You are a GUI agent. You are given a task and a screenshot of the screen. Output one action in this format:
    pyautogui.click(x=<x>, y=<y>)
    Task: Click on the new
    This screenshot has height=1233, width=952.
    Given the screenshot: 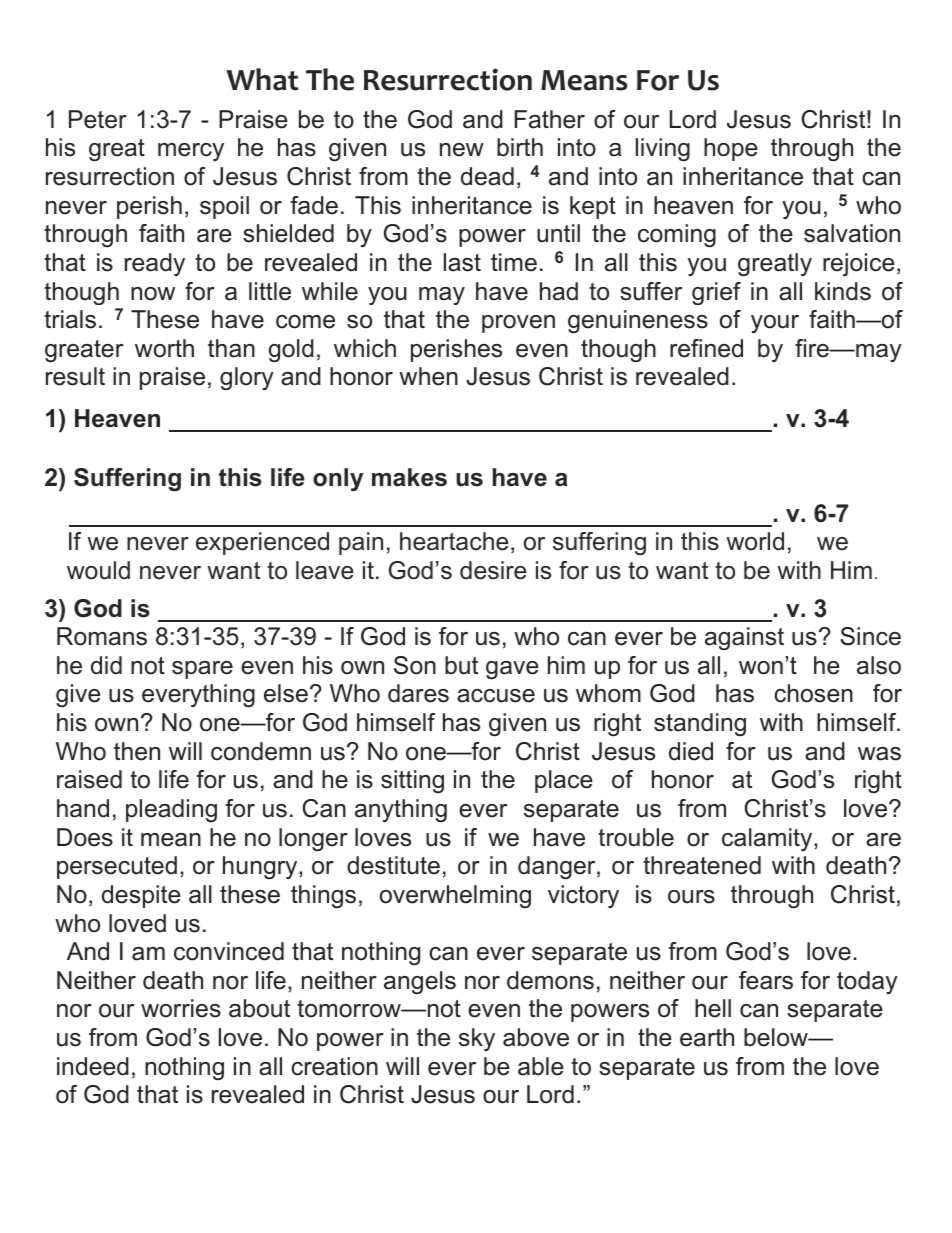 What is the action you would take?
    pyautogui.click(x=462, y=150)
